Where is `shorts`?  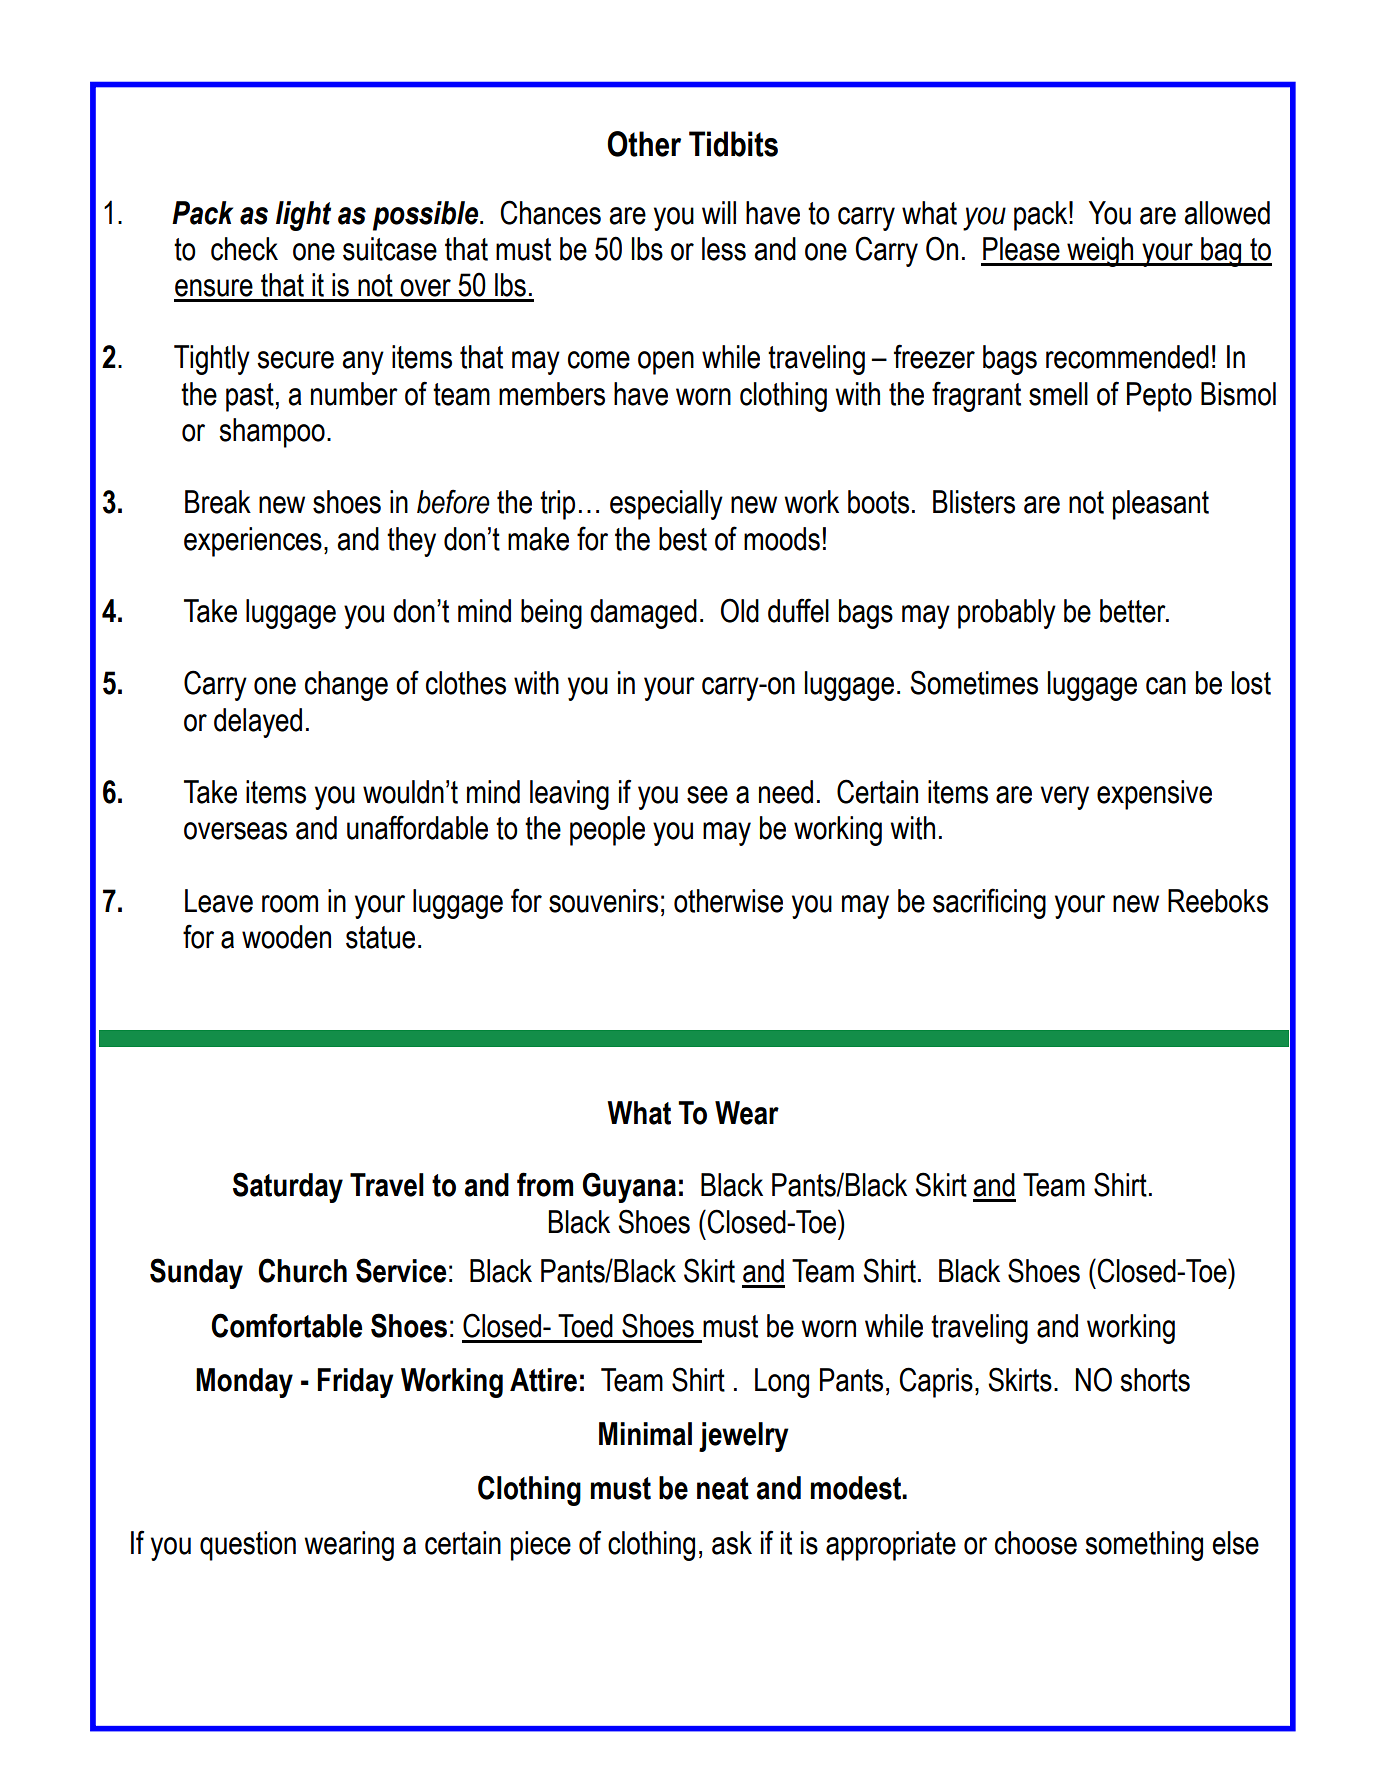
shorts is located at coordinates (1155, 1380).
